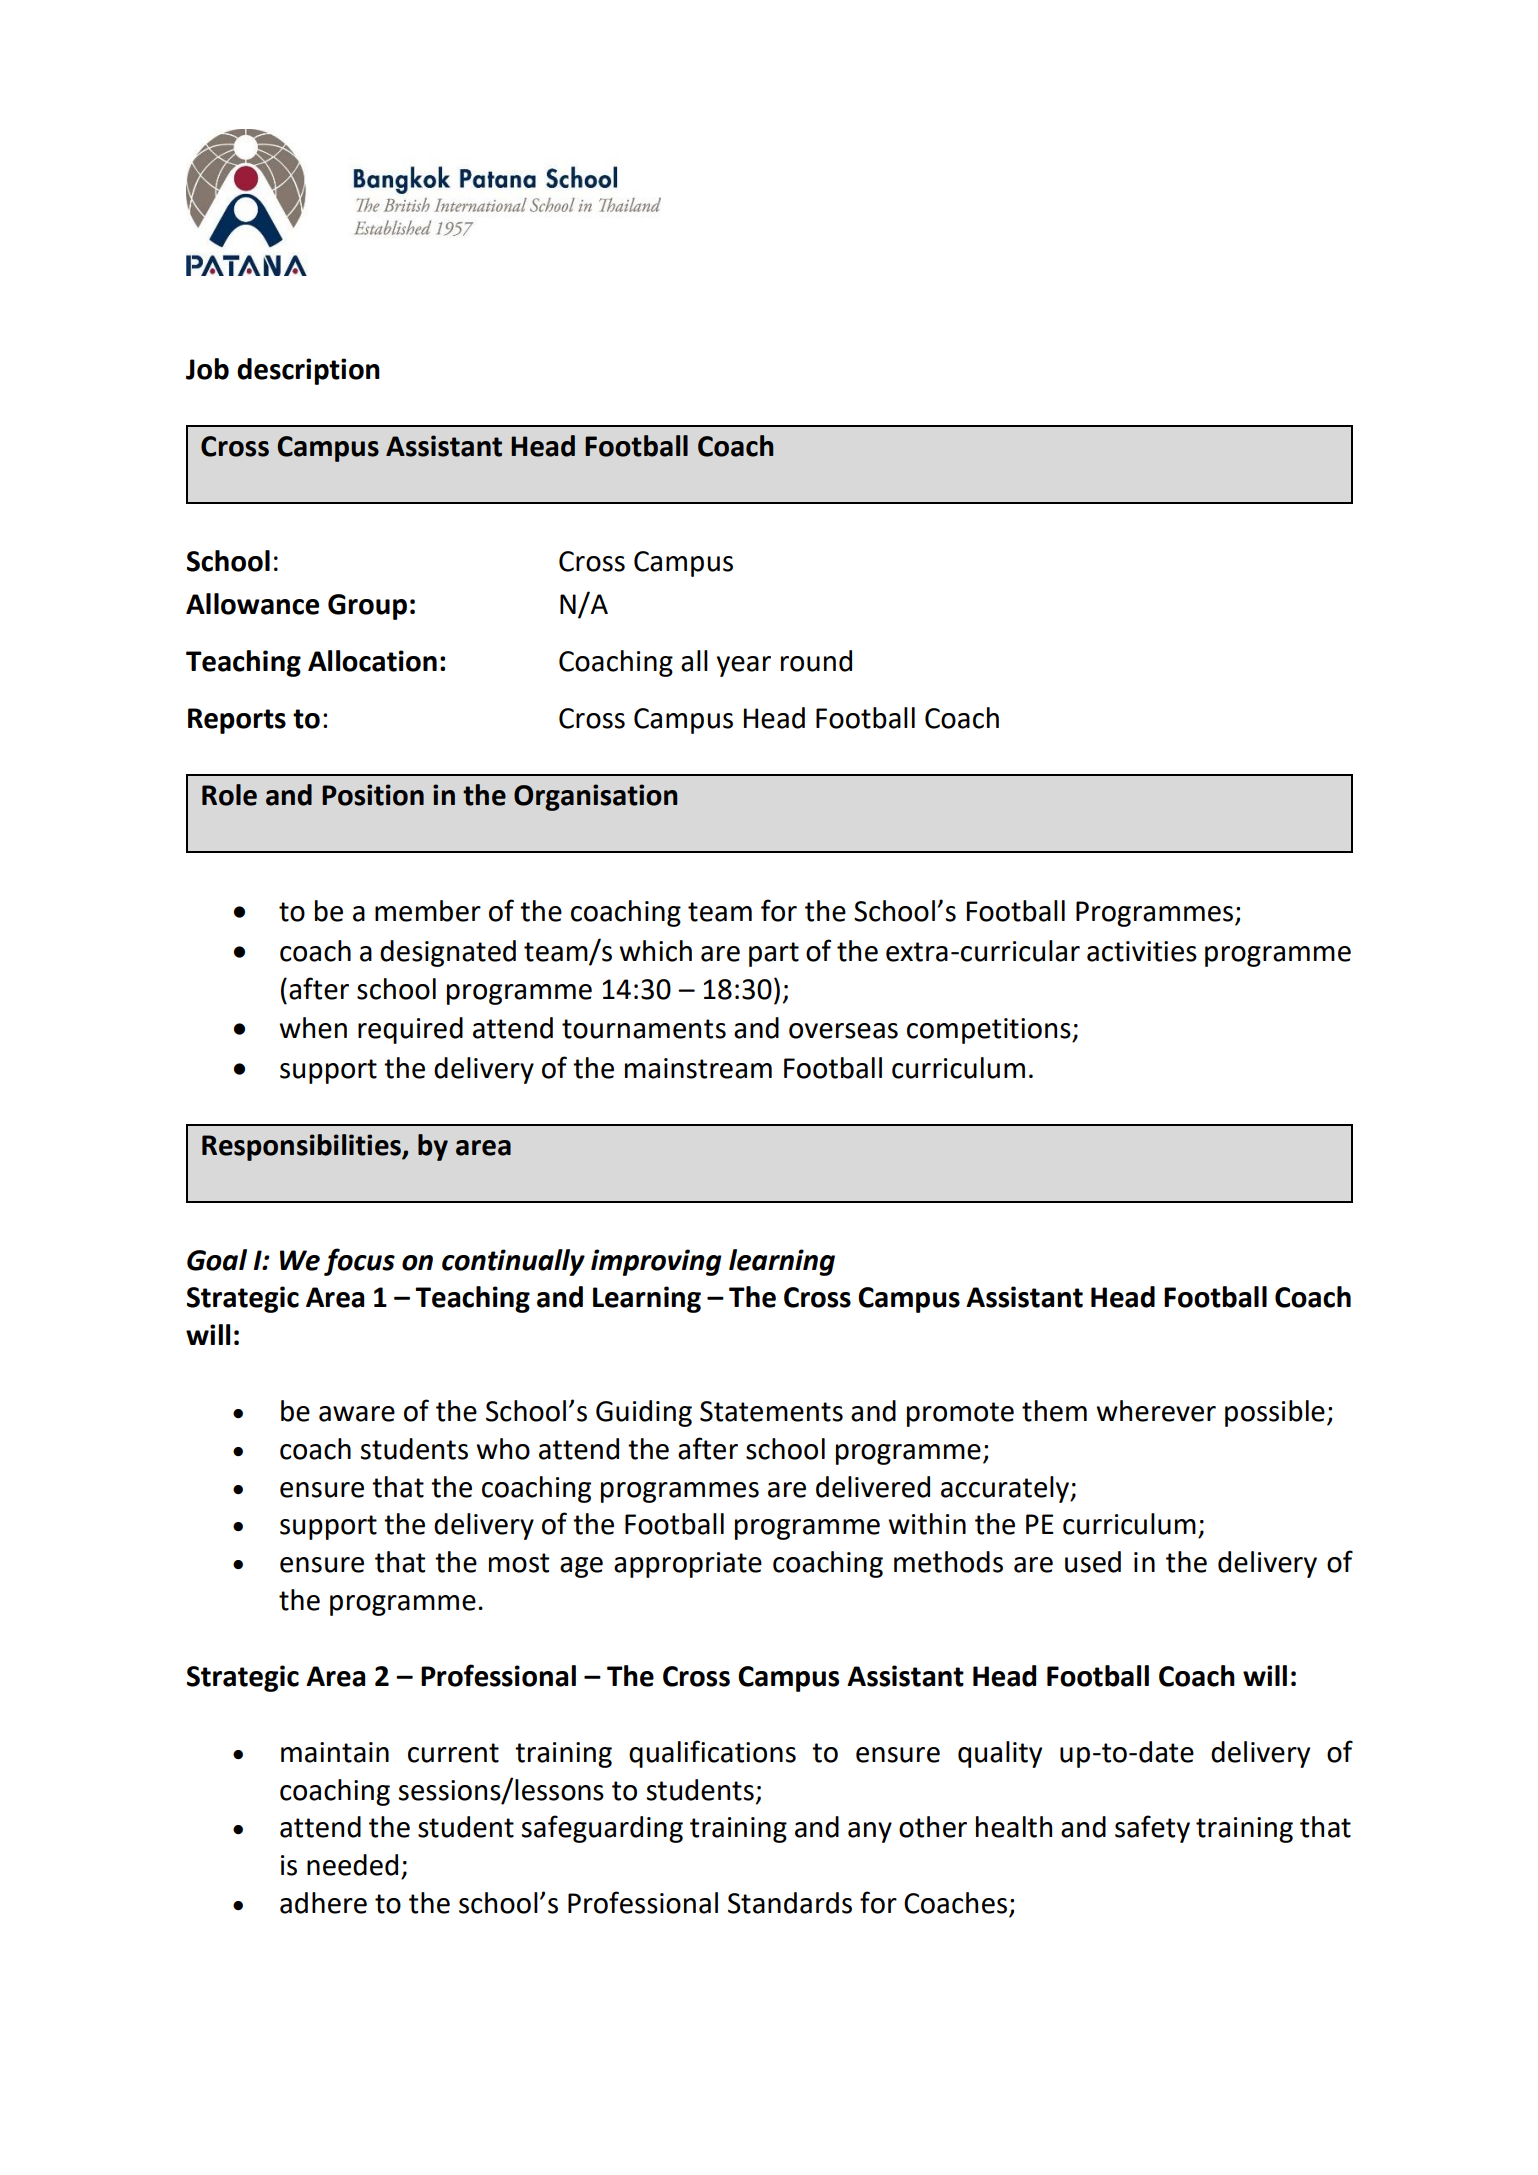  Describe the element at coordinates (596, 797) in the image. I see `Organisation` at that location.
